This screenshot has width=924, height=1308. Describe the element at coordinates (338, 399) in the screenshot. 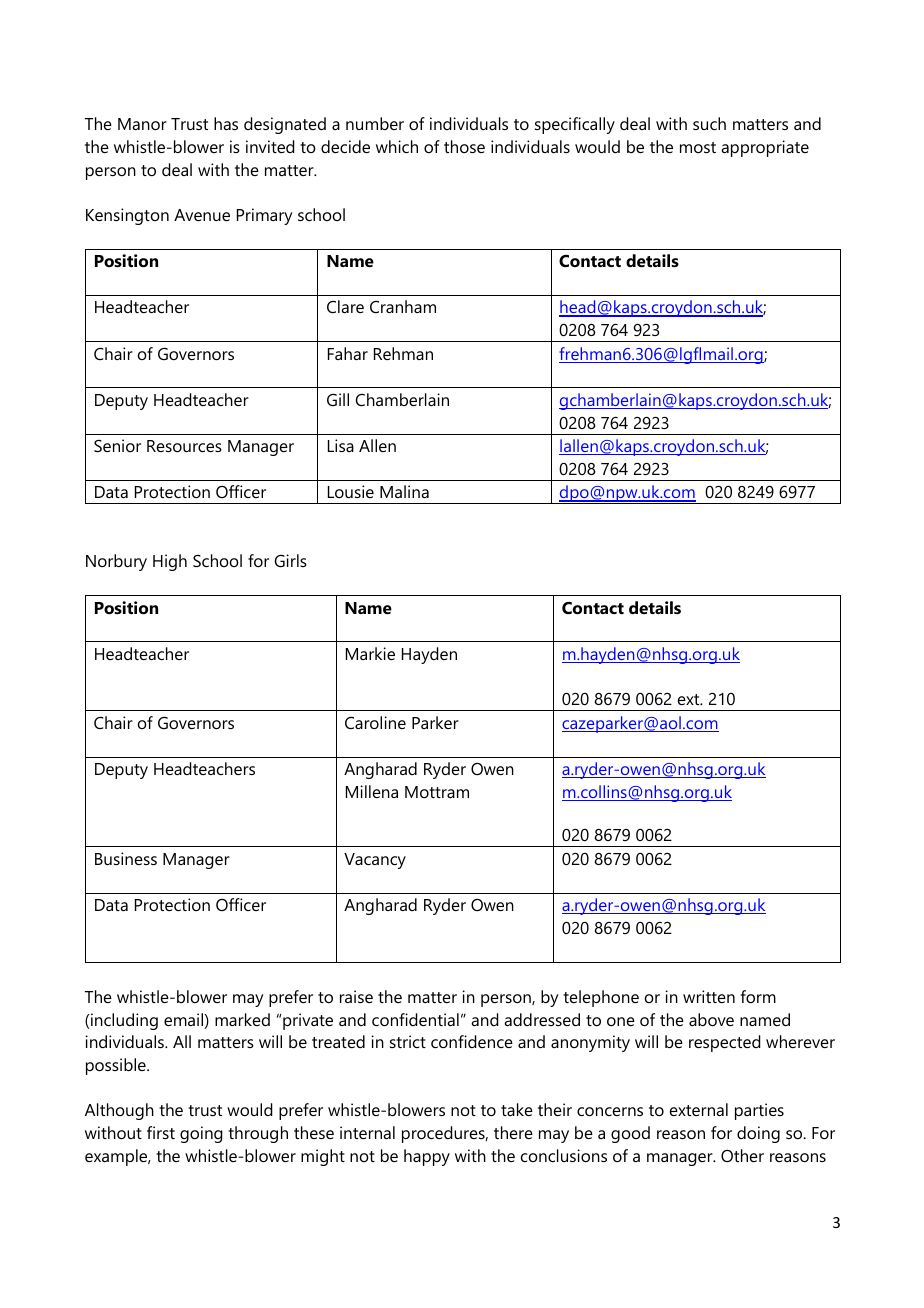

I see `Gill` at that location.
